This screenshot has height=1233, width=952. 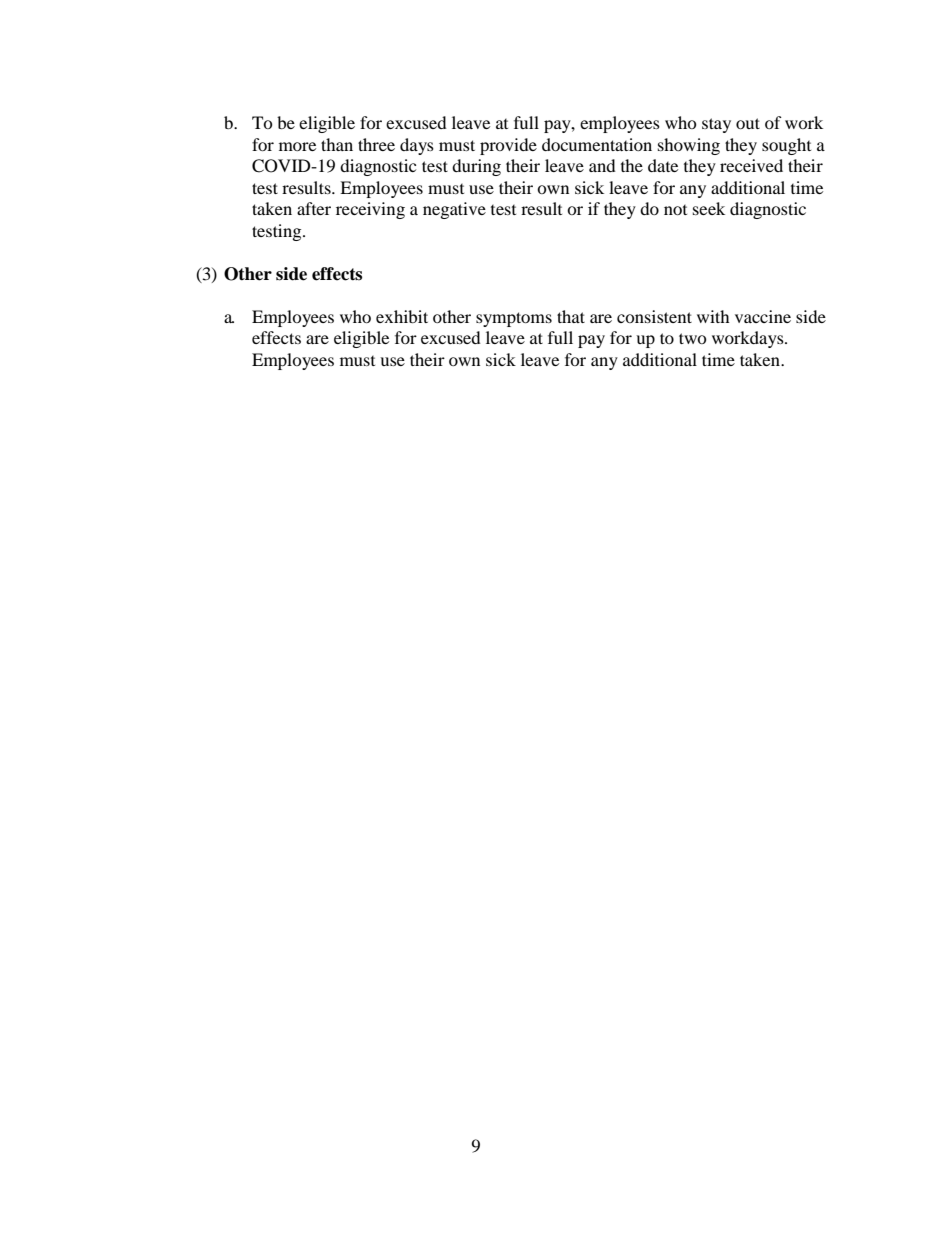 I want to click on stay, so click(x=716, y=125).
